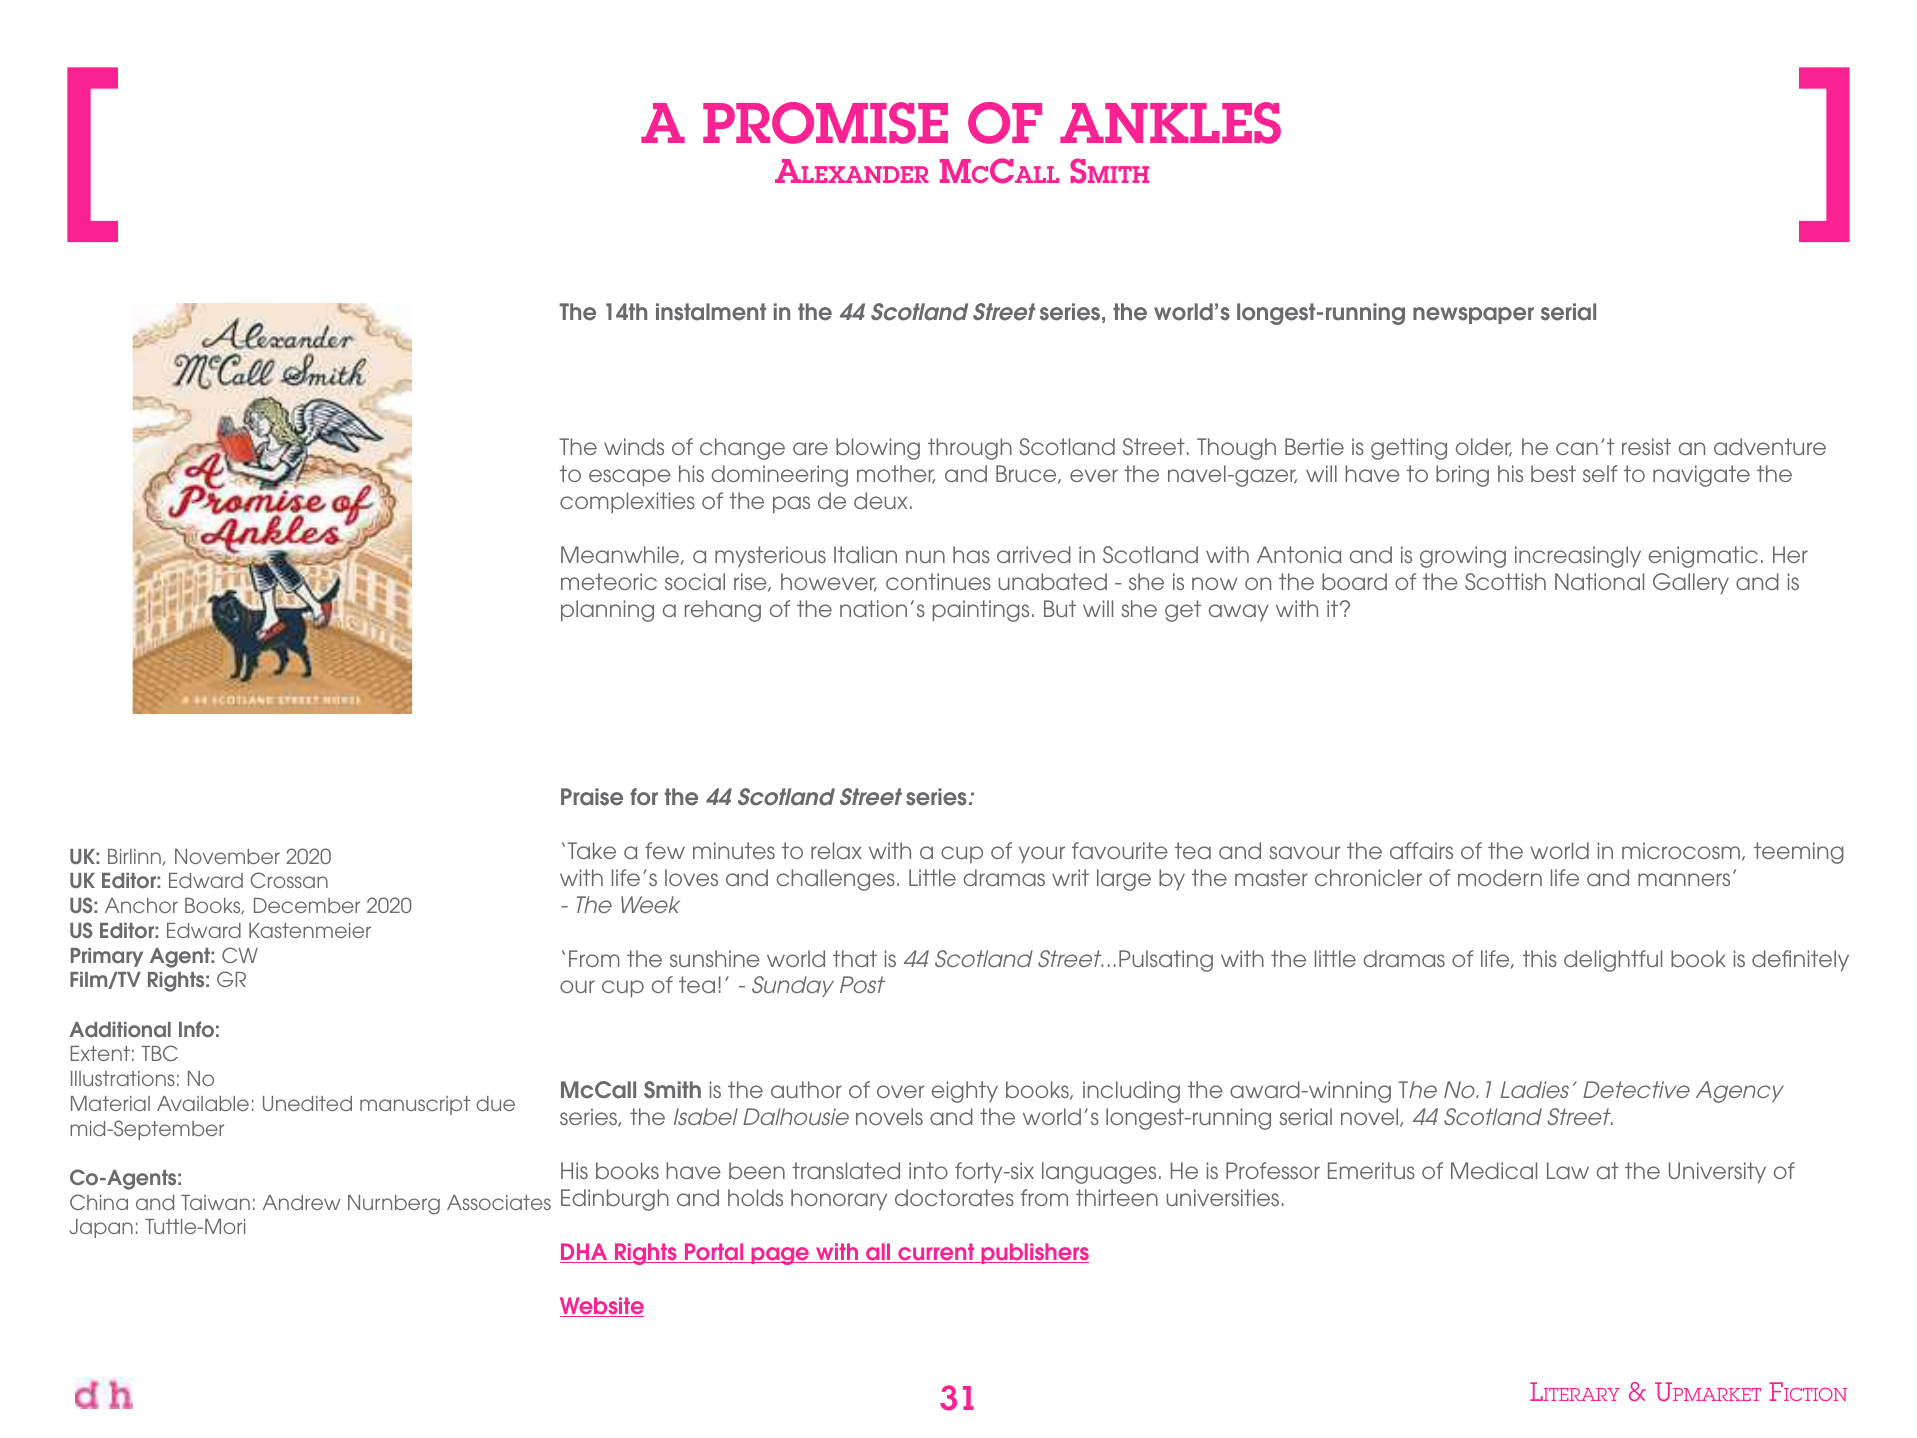 This screenshot has width=1917, height=1438. I want to click on ANKLES, so click(1170, 123).
